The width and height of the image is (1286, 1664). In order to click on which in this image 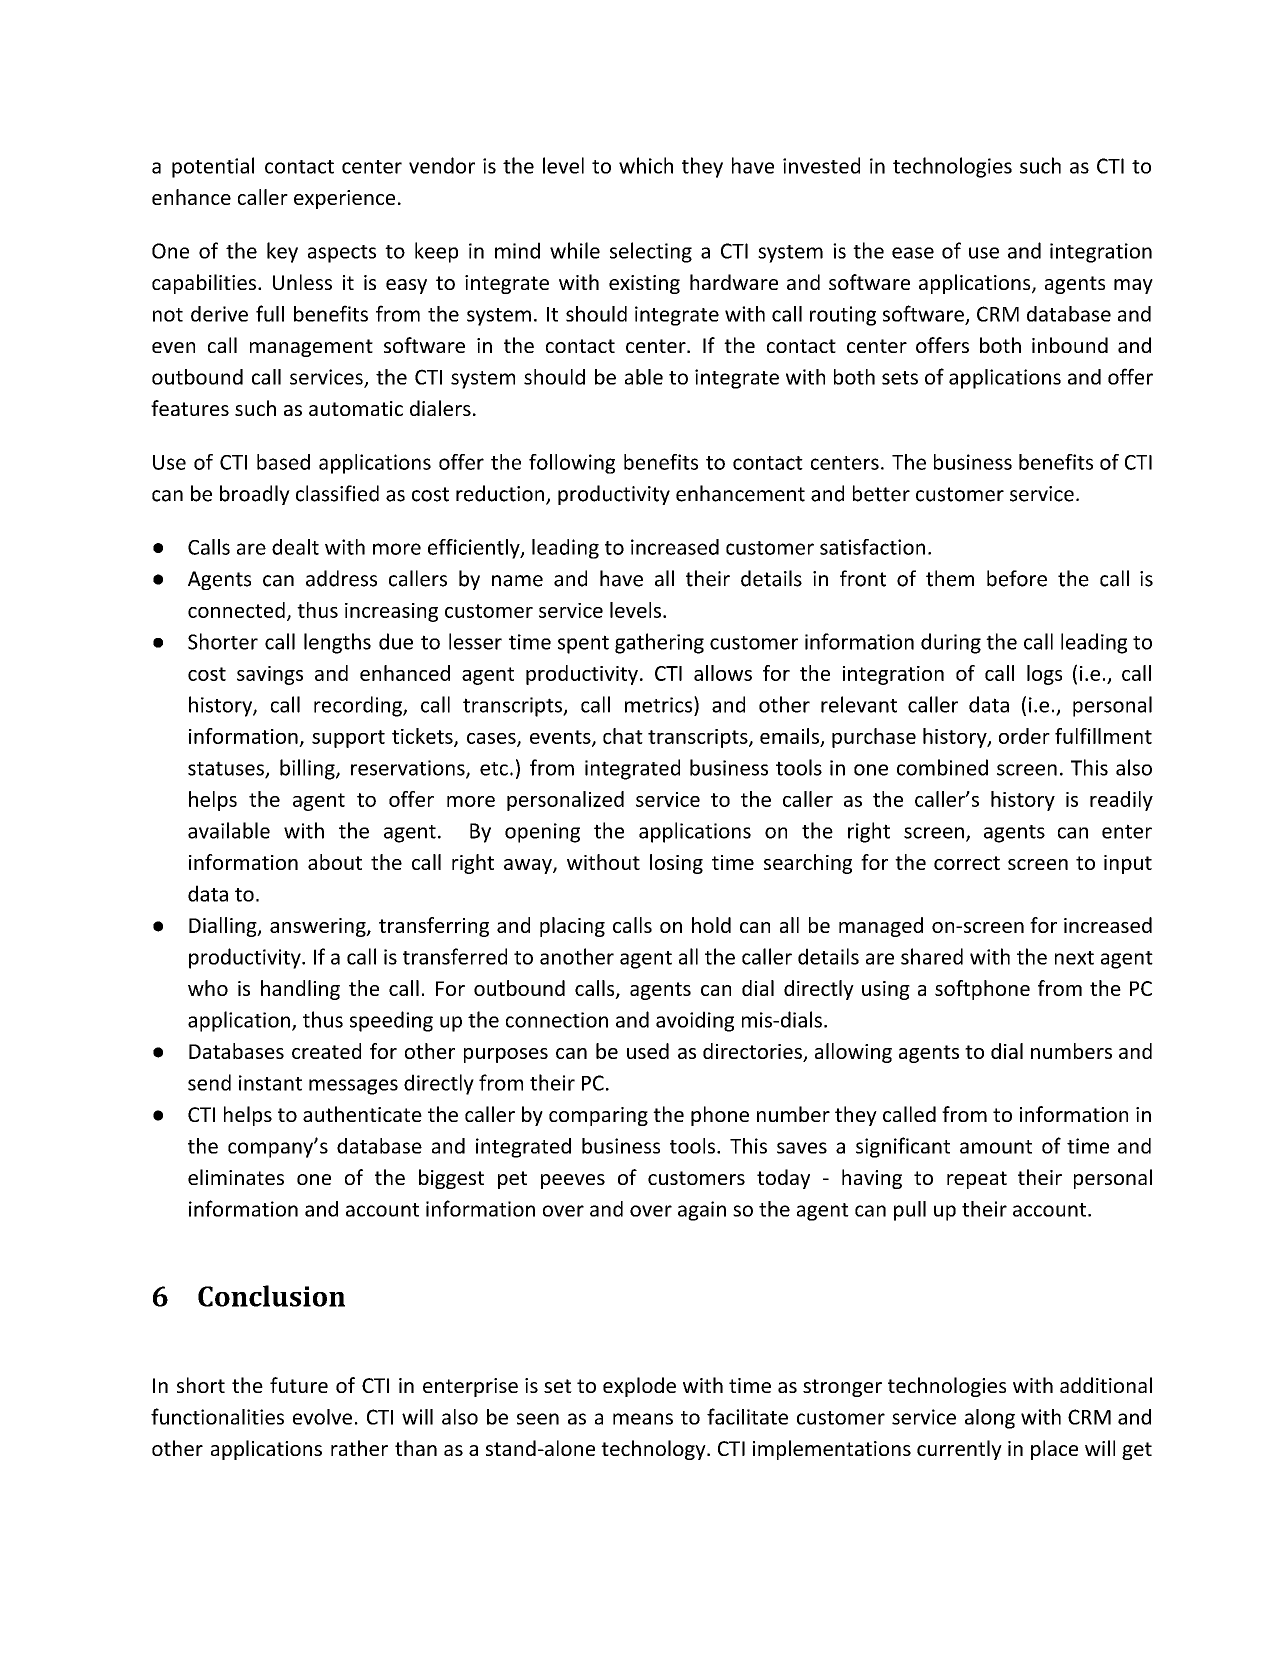, I will do `click(646, 165)`.
